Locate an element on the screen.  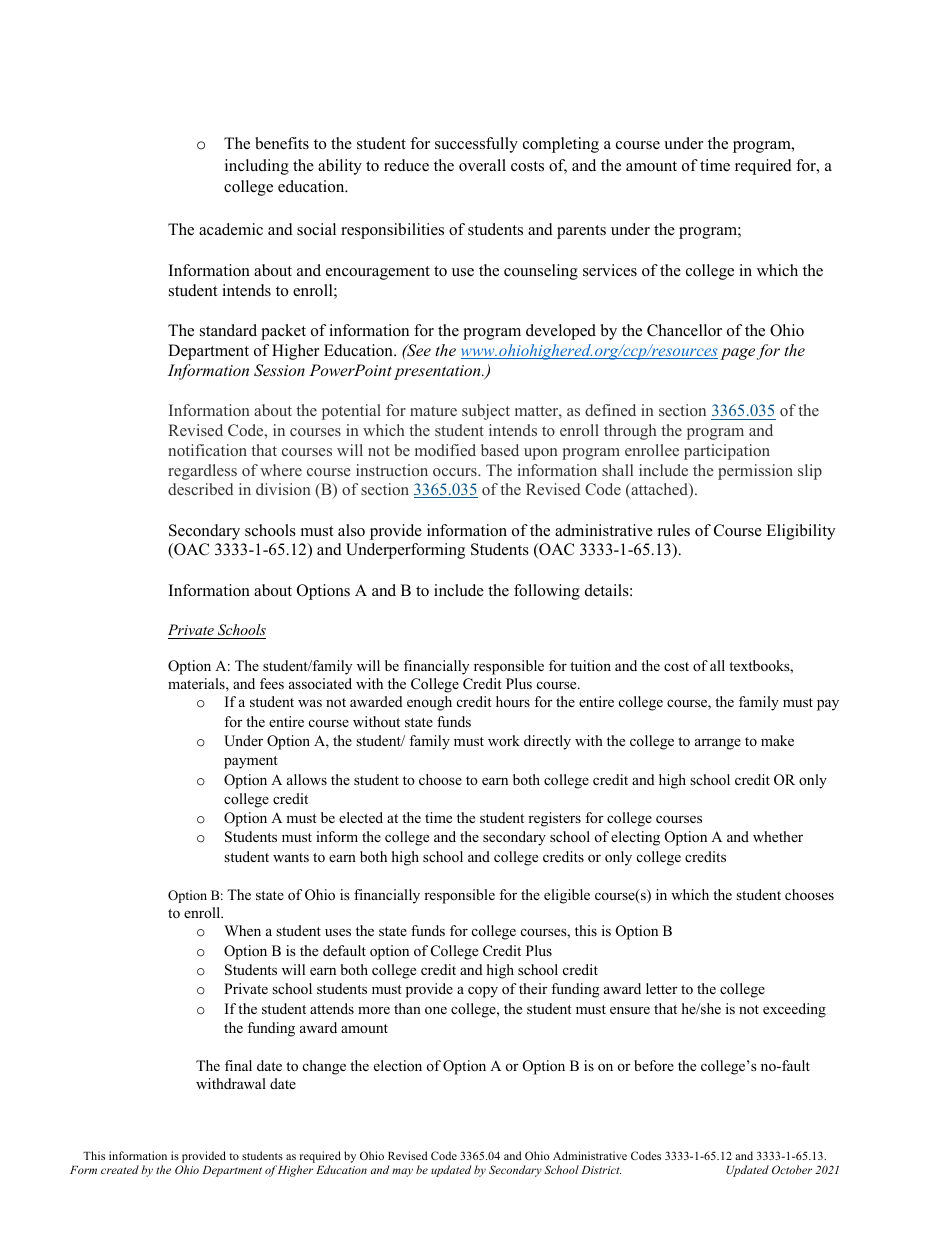
created is located at coordinates (120, 1169).
